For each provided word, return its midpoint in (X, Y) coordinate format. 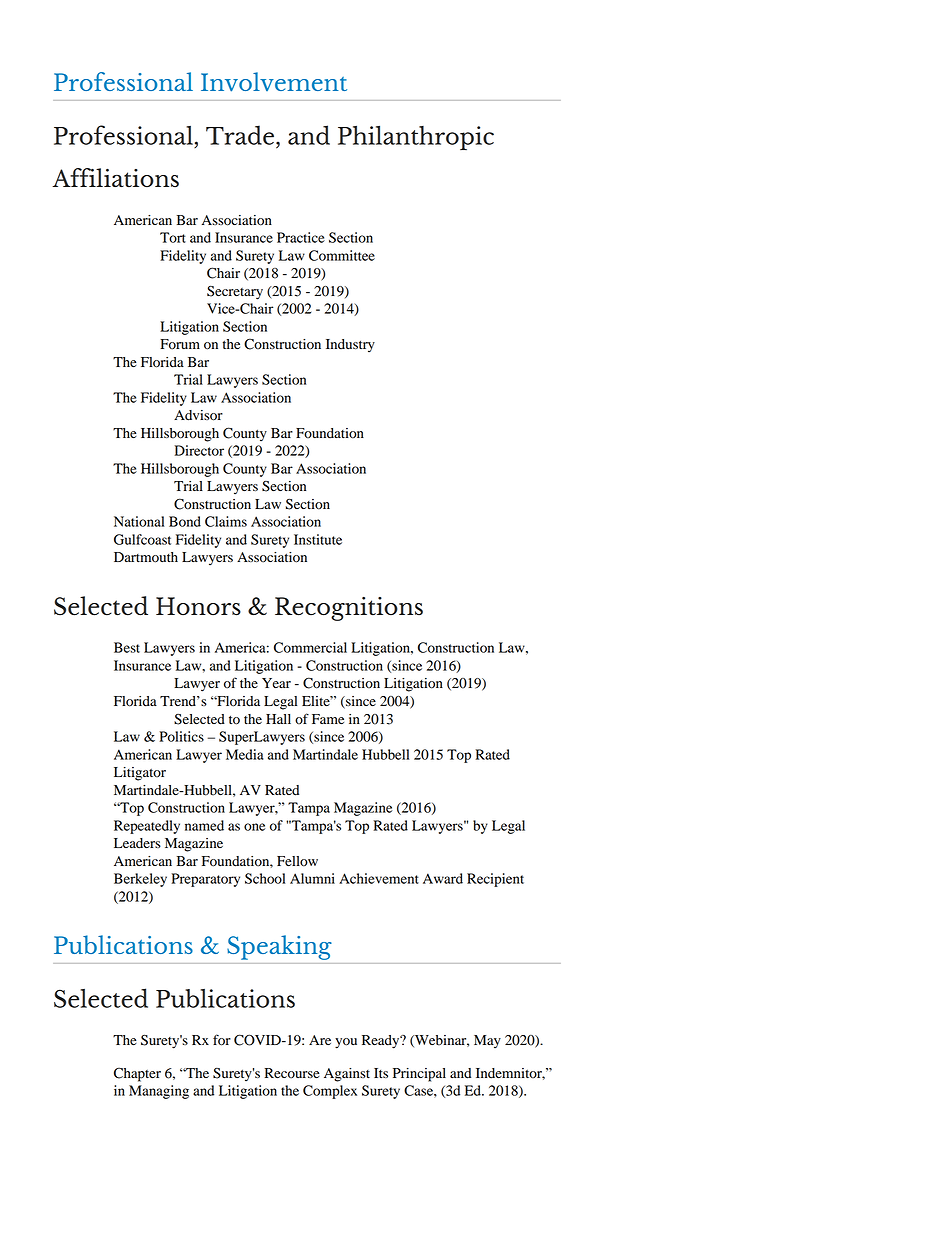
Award (443, 878)
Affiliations (115, 177)
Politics (182, 736)
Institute (318, 539)
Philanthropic (416, 138)
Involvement (274, 82)
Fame (328, 719)
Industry (350, 346)
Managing (159, 1092)
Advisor (198, 415)
